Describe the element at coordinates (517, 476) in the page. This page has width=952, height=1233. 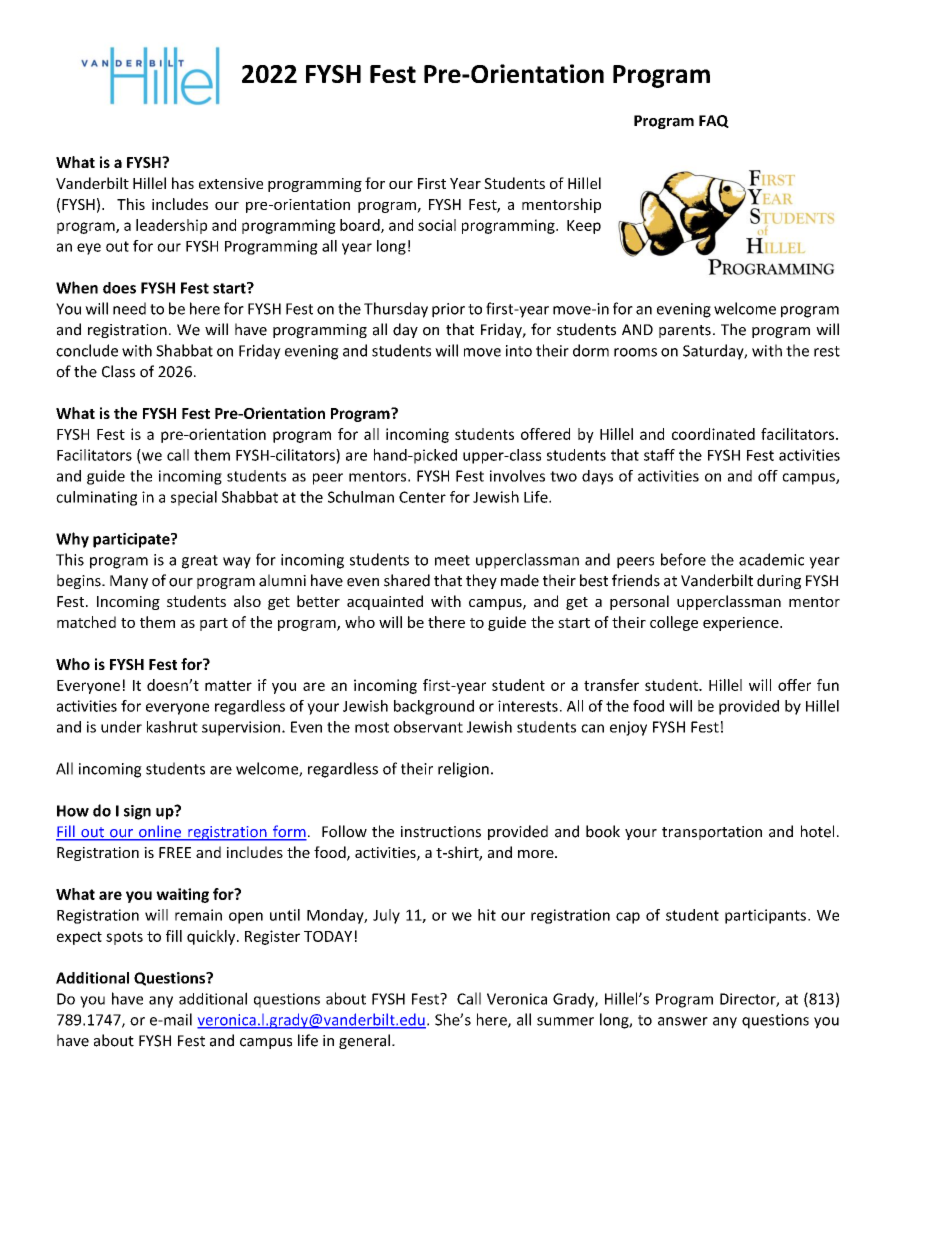
I see `involves` at that location.
